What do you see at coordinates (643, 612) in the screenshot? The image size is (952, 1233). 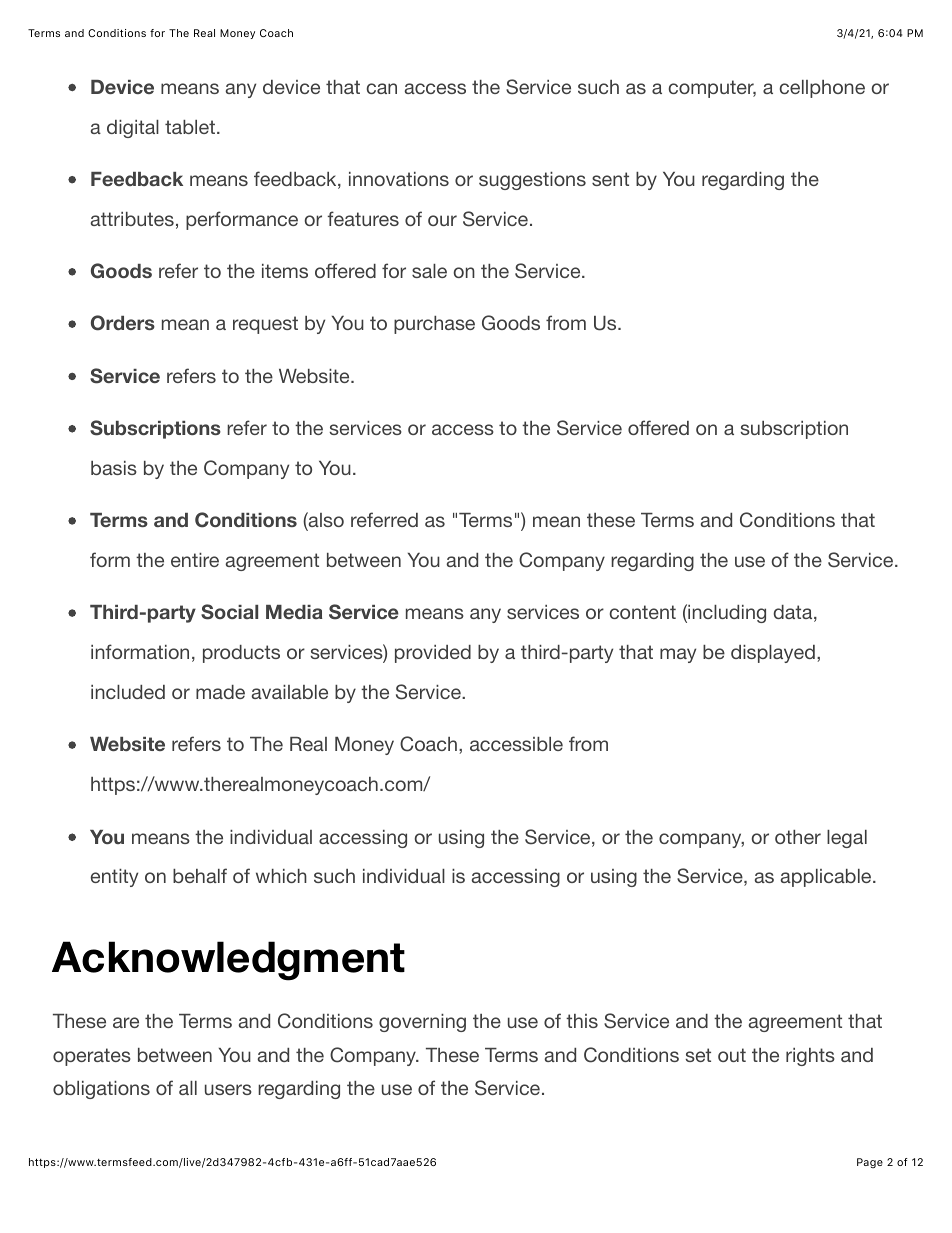 I see `content` at bounding box center [643, 612].
